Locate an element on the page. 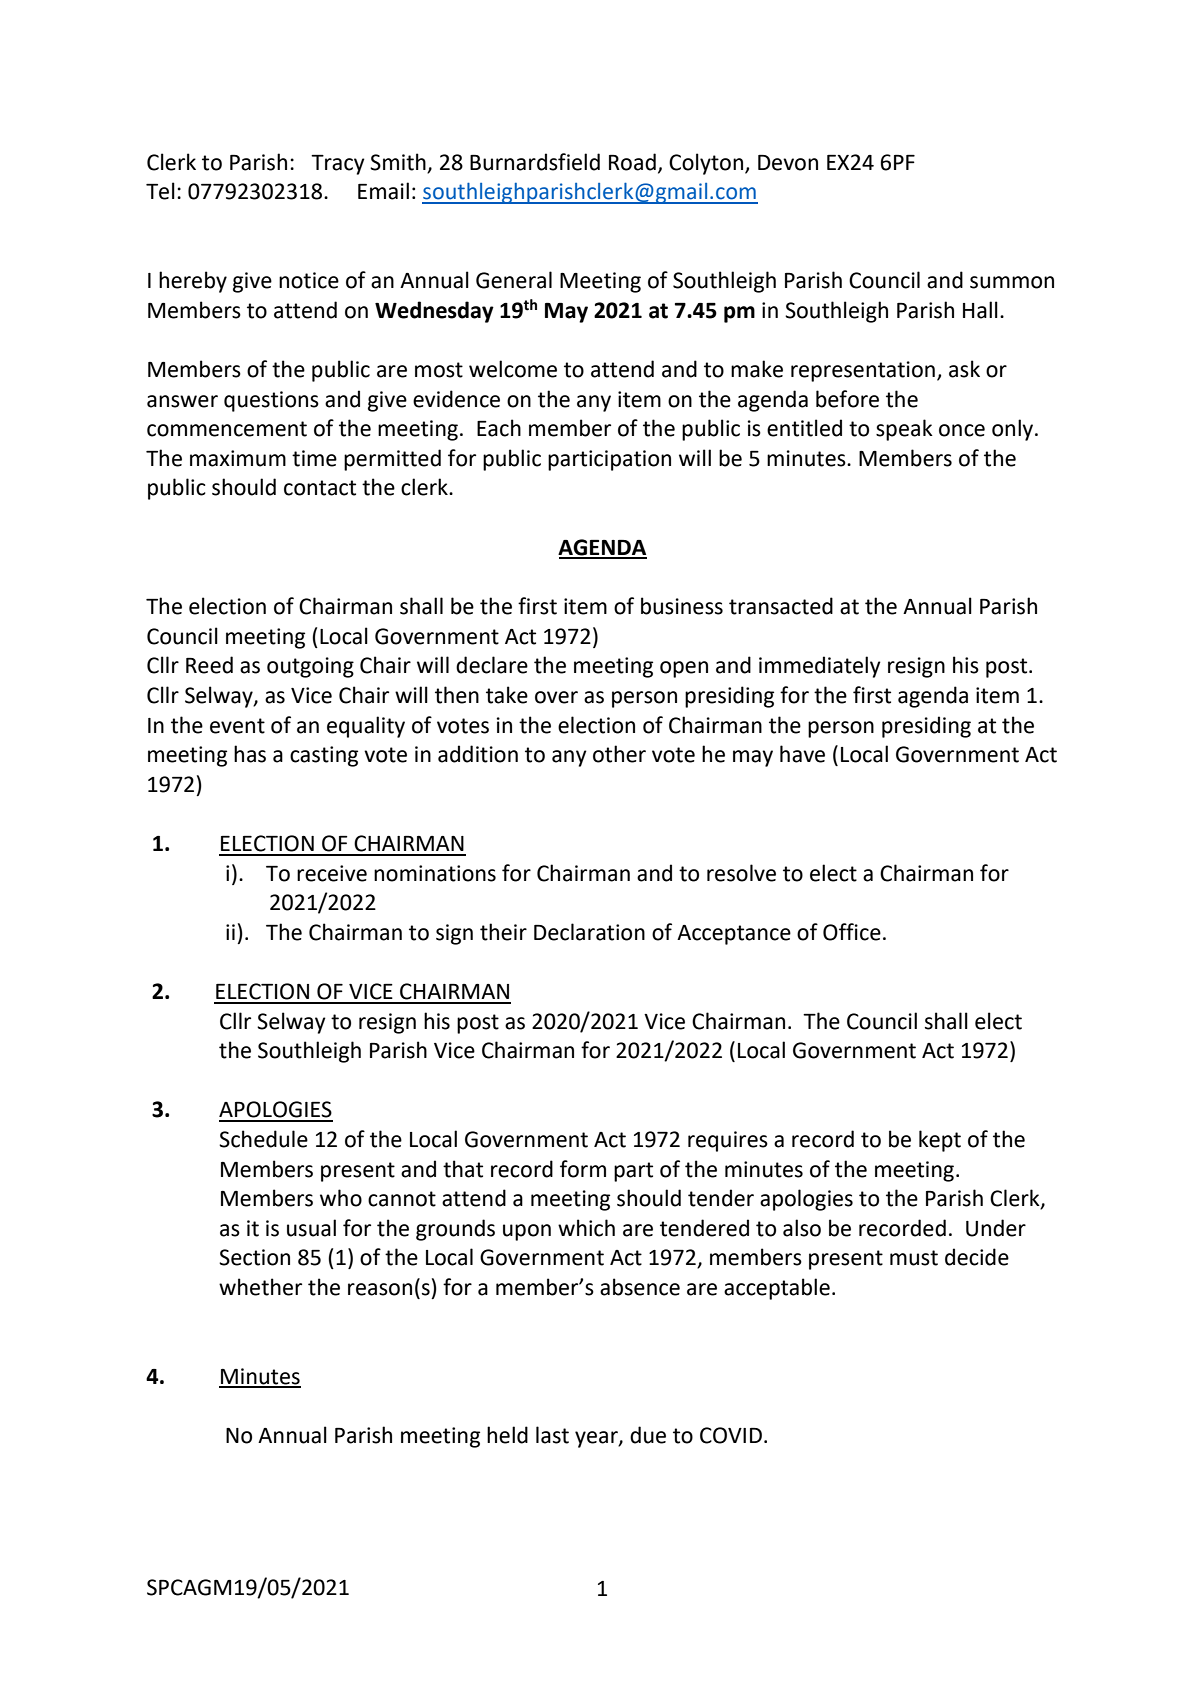 This image has height=1702, width=1203. Road is located at coordinates (632, 162).
